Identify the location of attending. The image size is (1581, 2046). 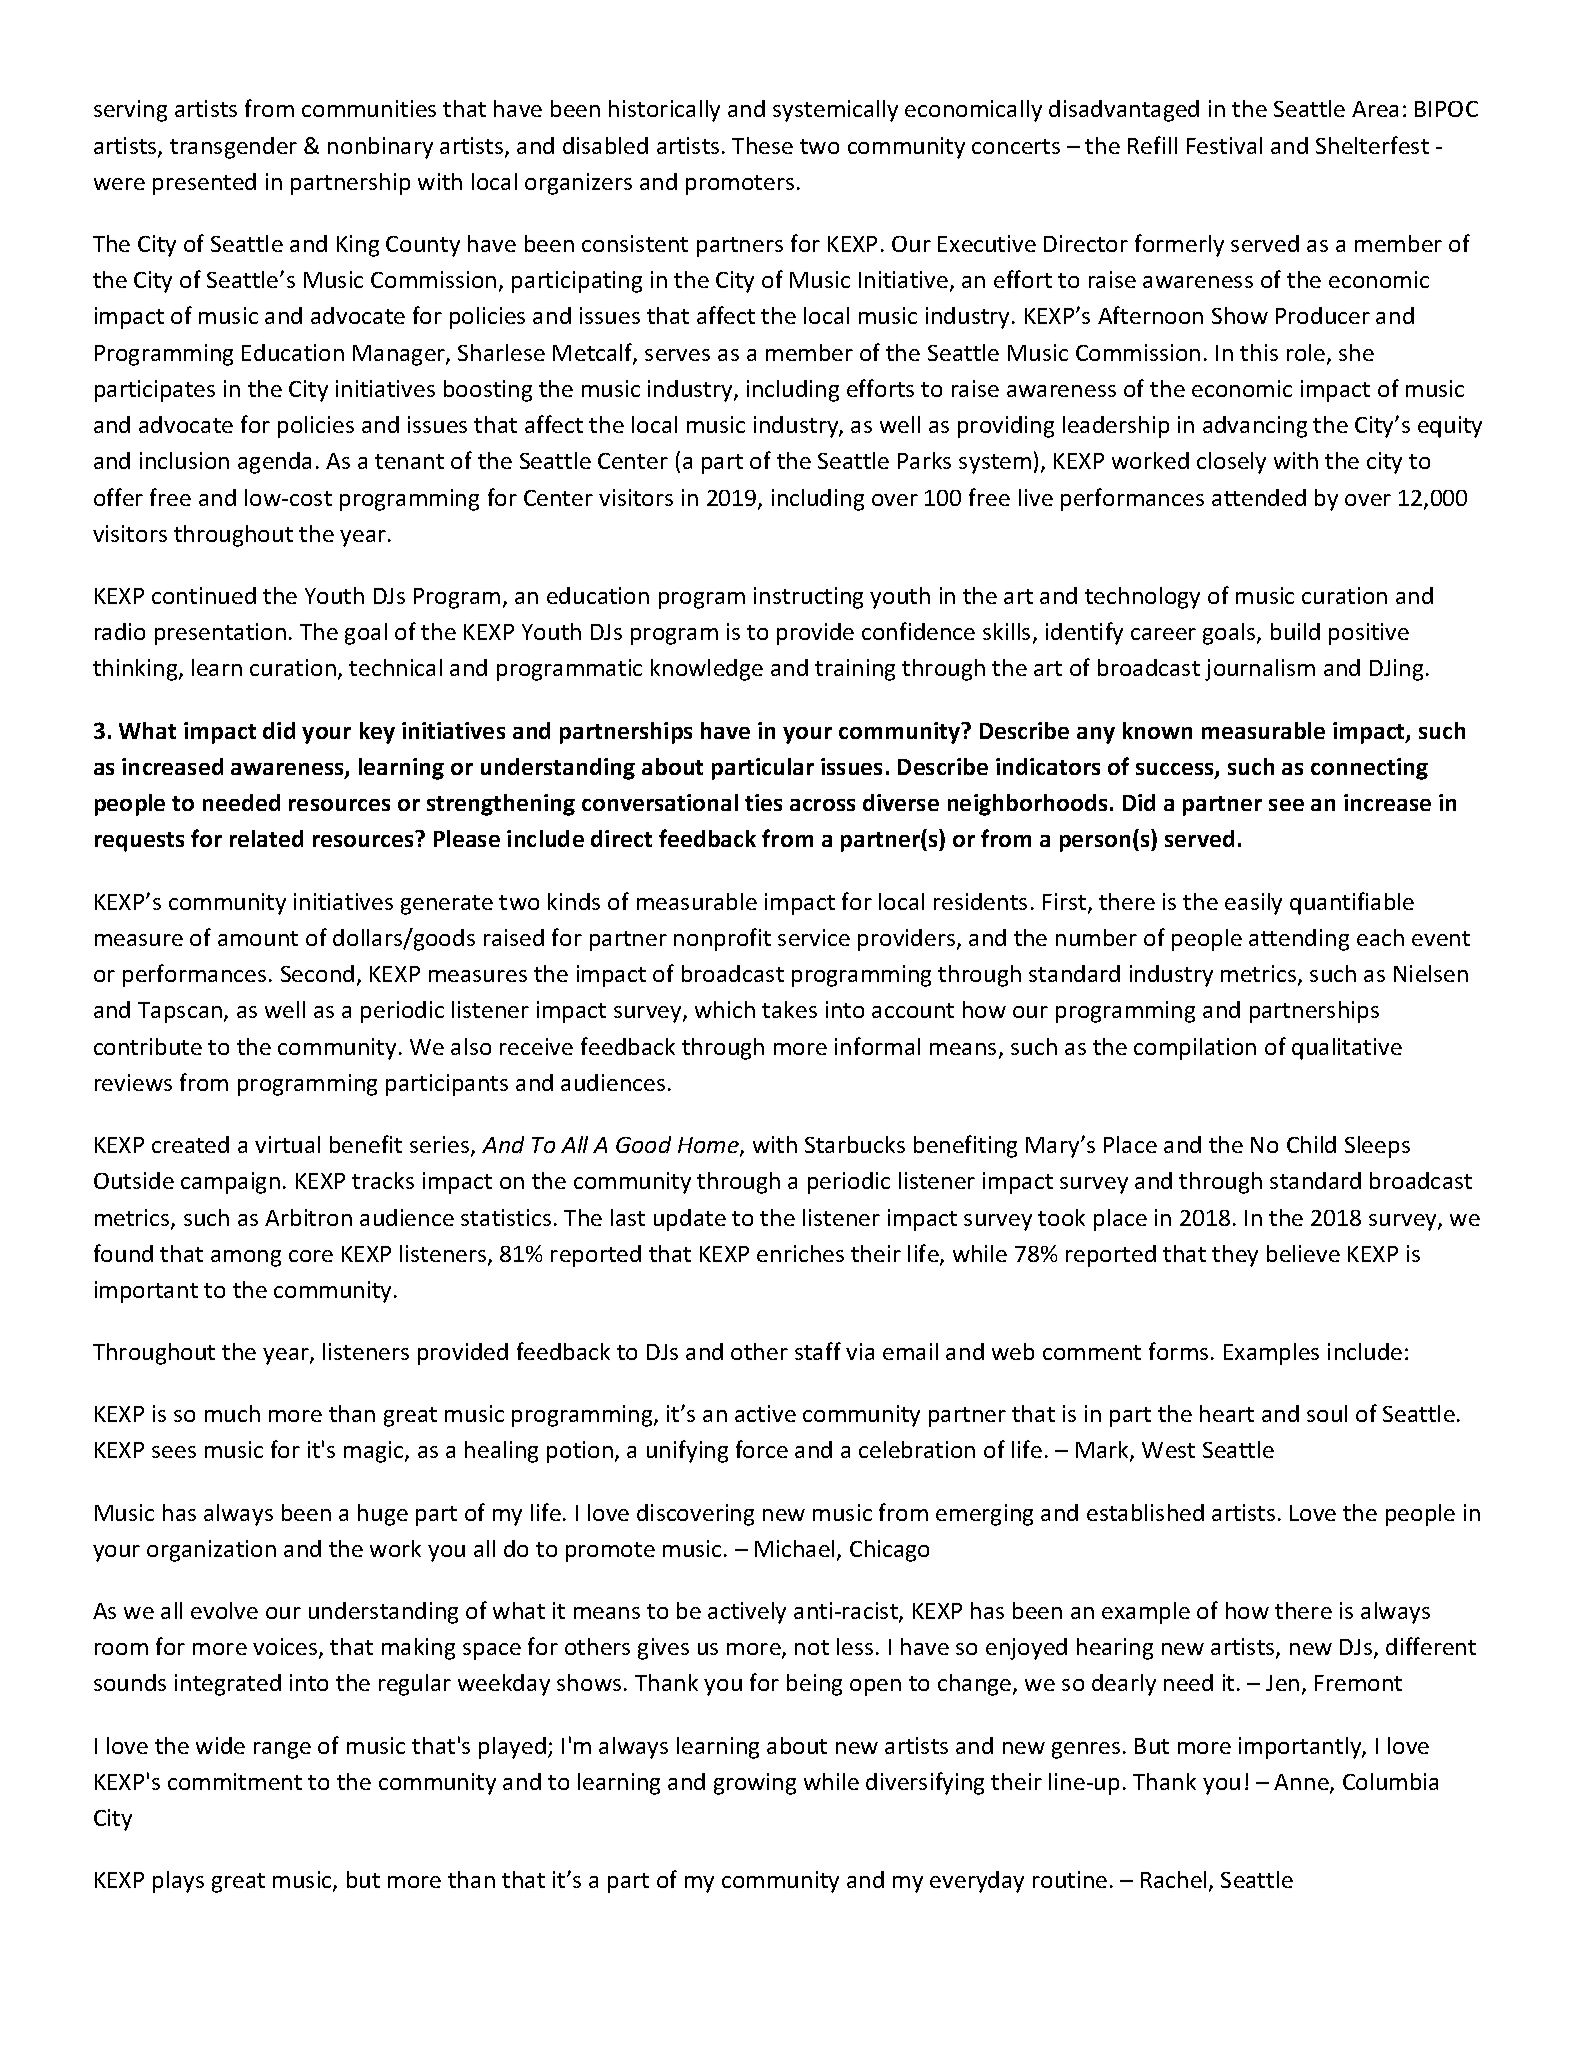
(1299, 940).
